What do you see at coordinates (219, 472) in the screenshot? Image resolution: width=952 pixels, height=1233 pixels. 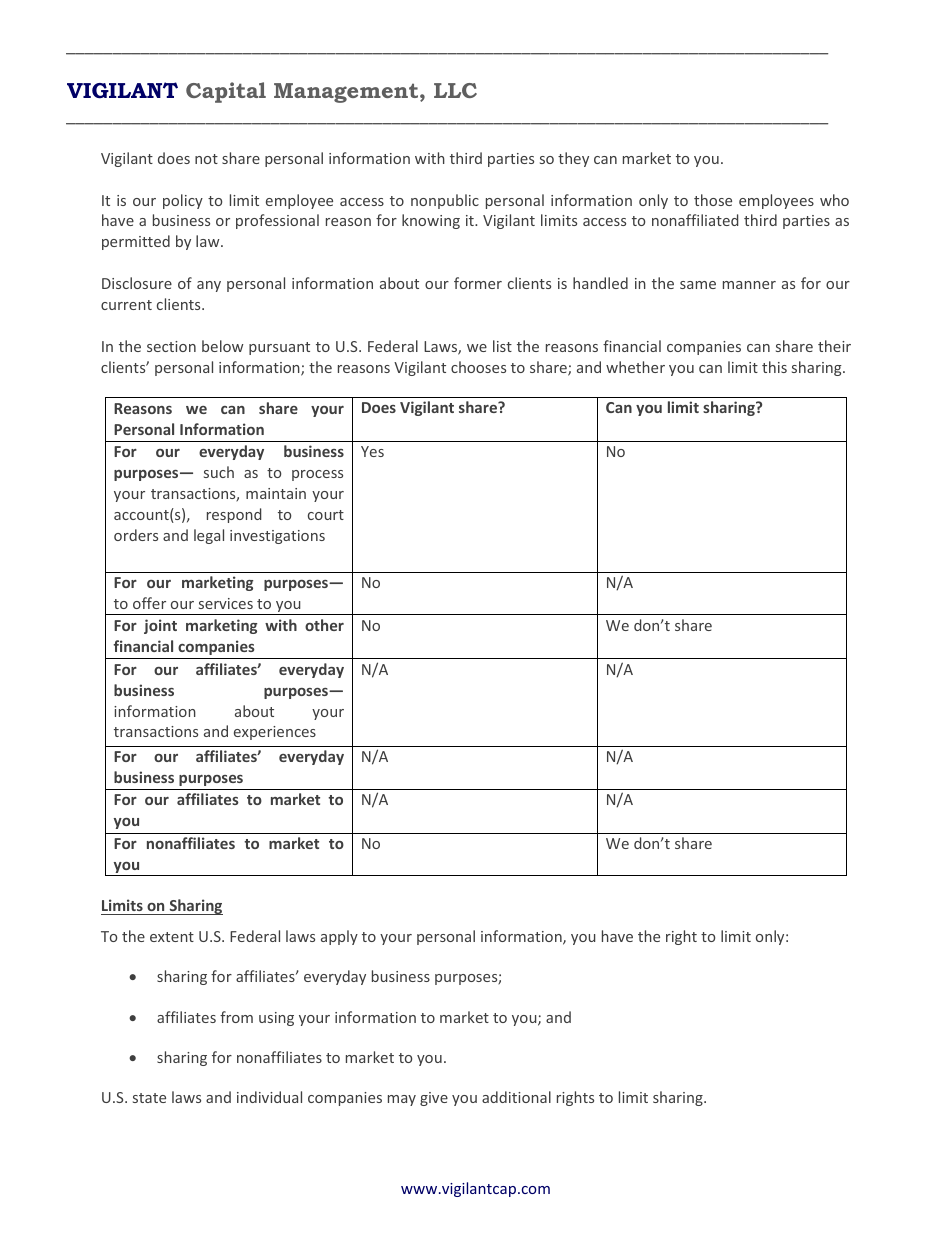 I see `such` at bounding box center [219, 472].
